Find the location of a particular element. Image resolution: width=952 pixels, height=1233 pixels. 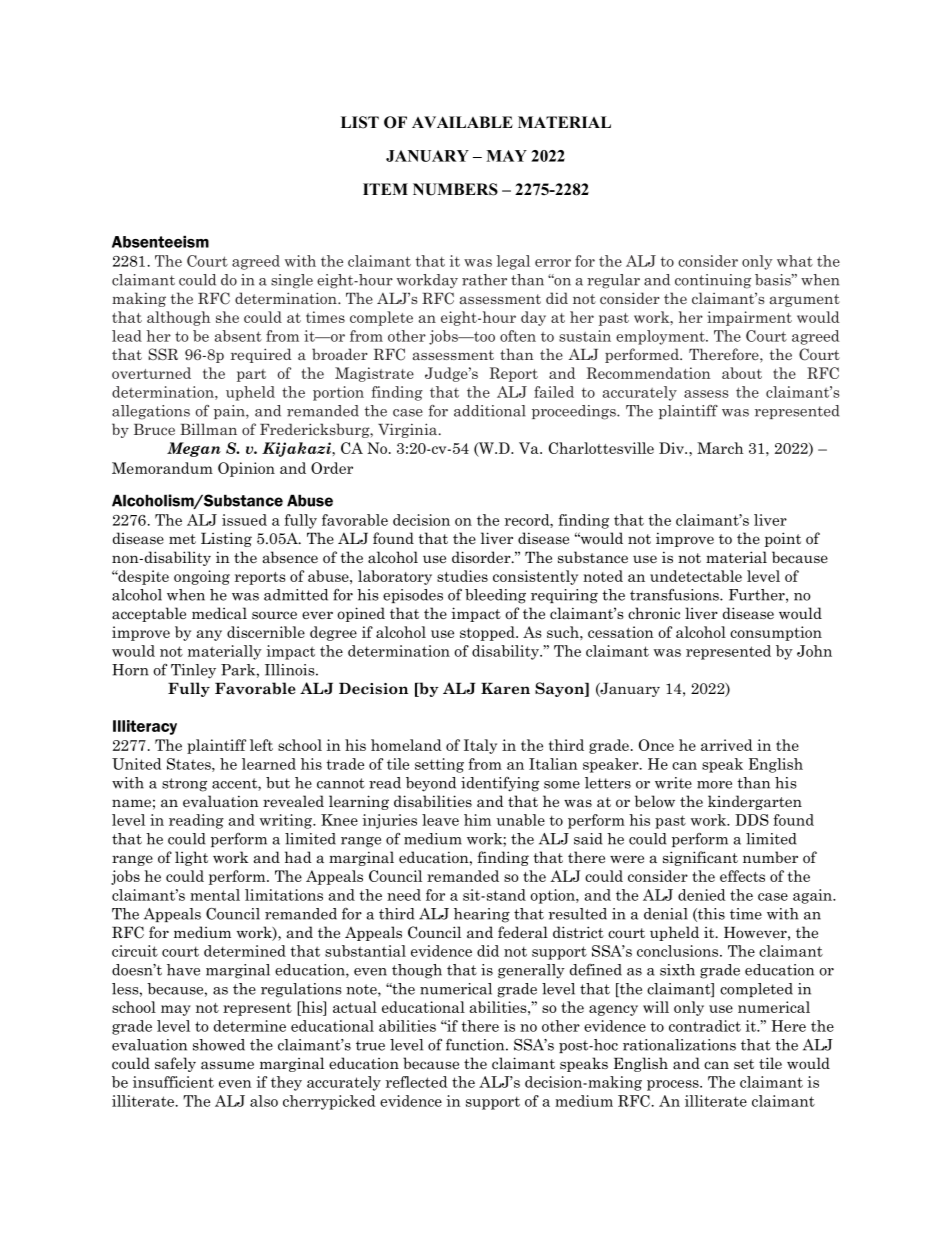

consumption is located at coordinates (776, 633).
